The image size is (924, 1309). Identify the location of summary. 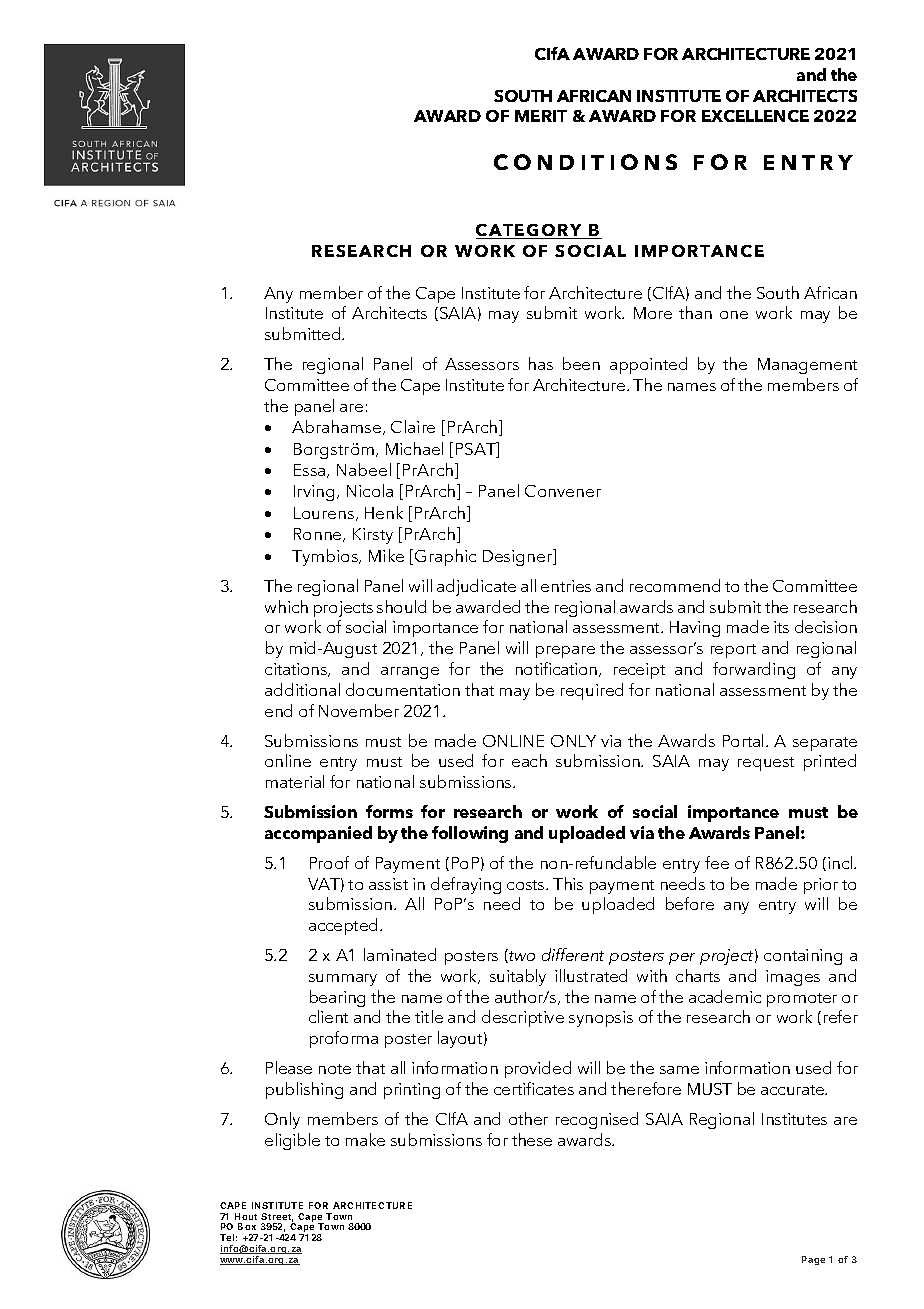
(343, 980).
